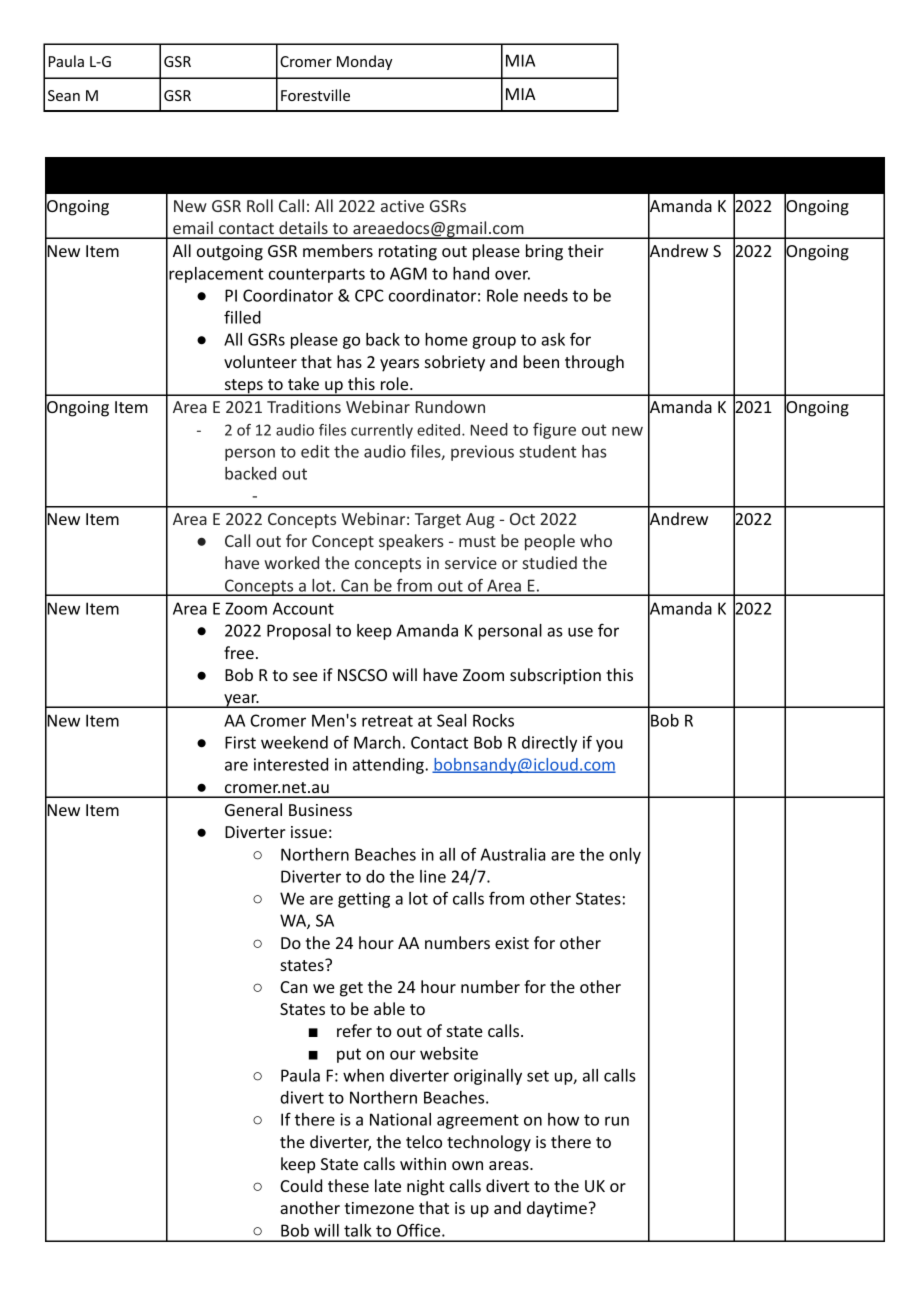 The height and width of the page is (1307, 924). I want to click on use, so click(580, 632).
